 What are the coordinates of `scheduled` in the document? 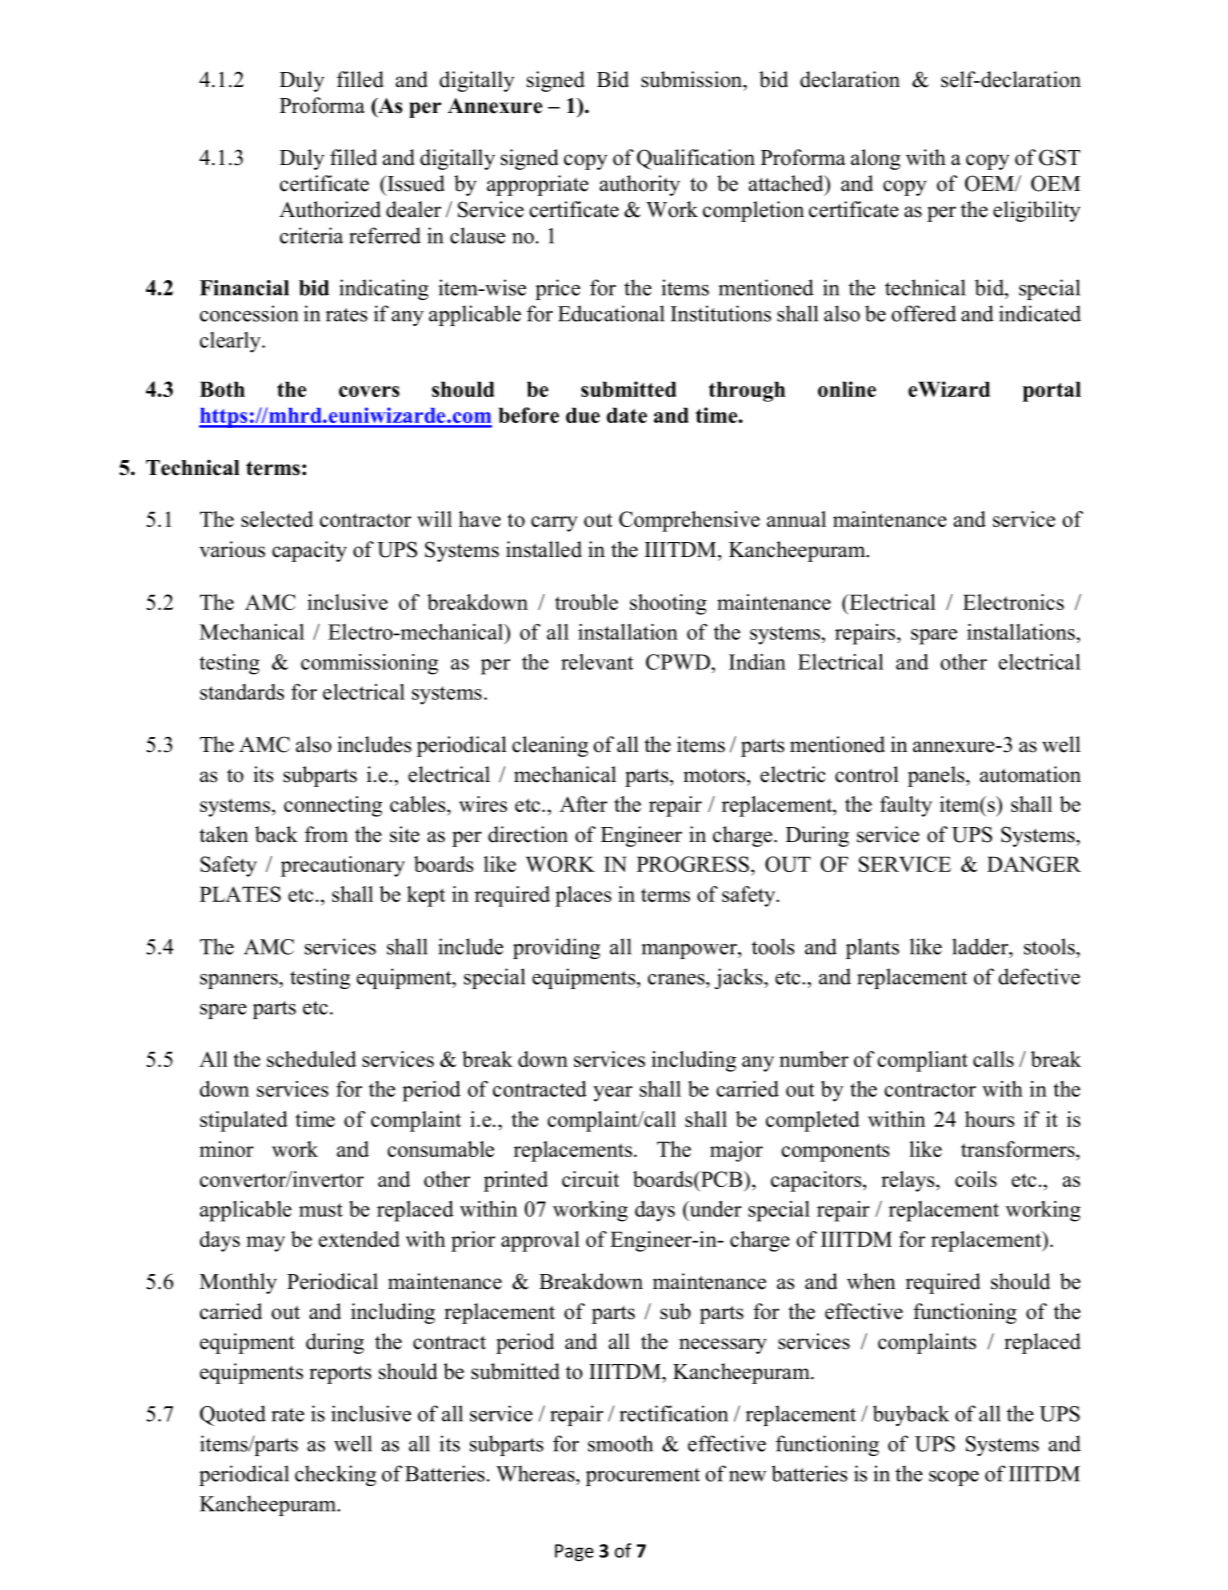 It's located at (311, 1059).
